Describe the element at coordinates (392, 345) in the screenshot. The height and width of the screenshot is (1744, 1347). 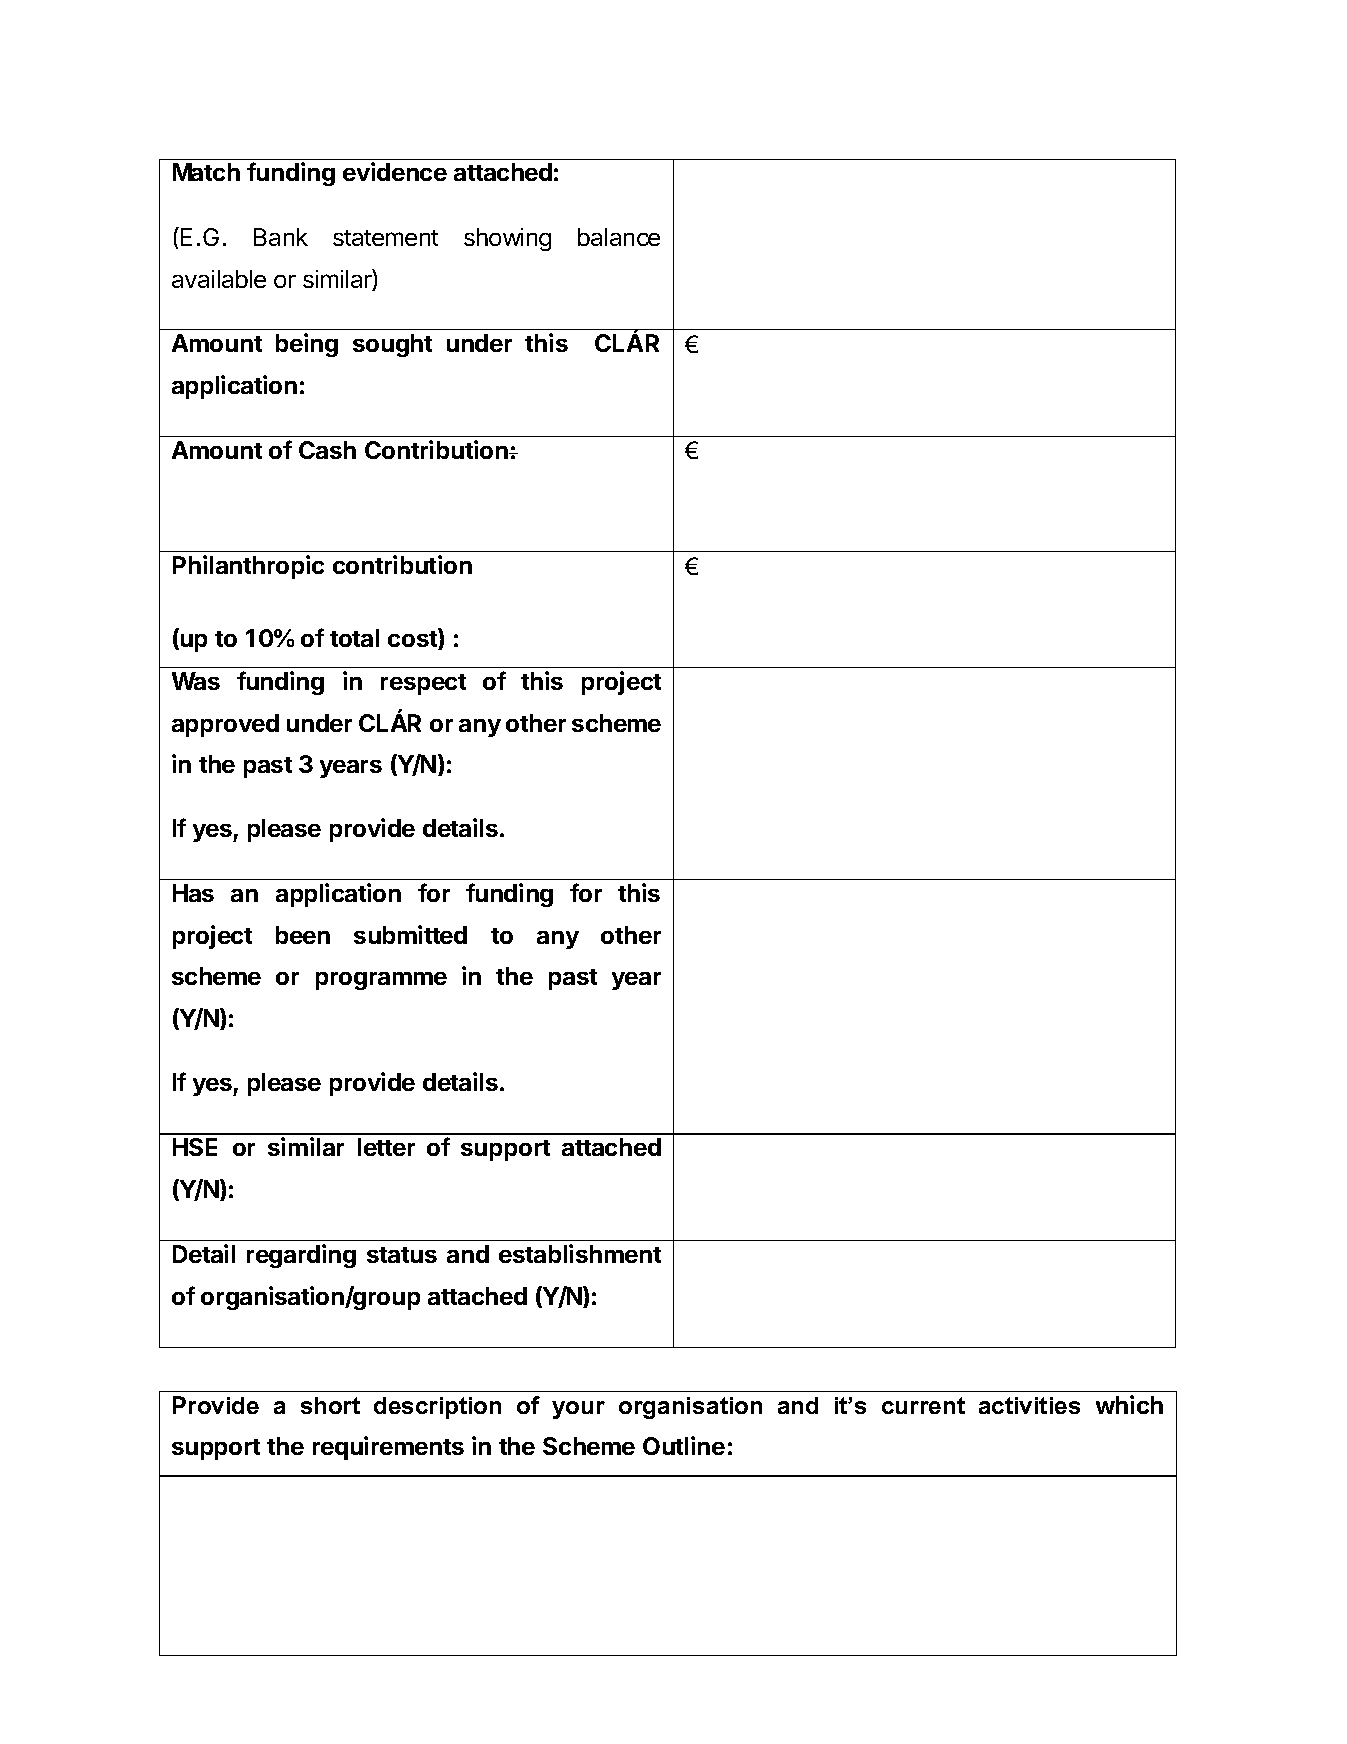
I see `sought` at that location.
